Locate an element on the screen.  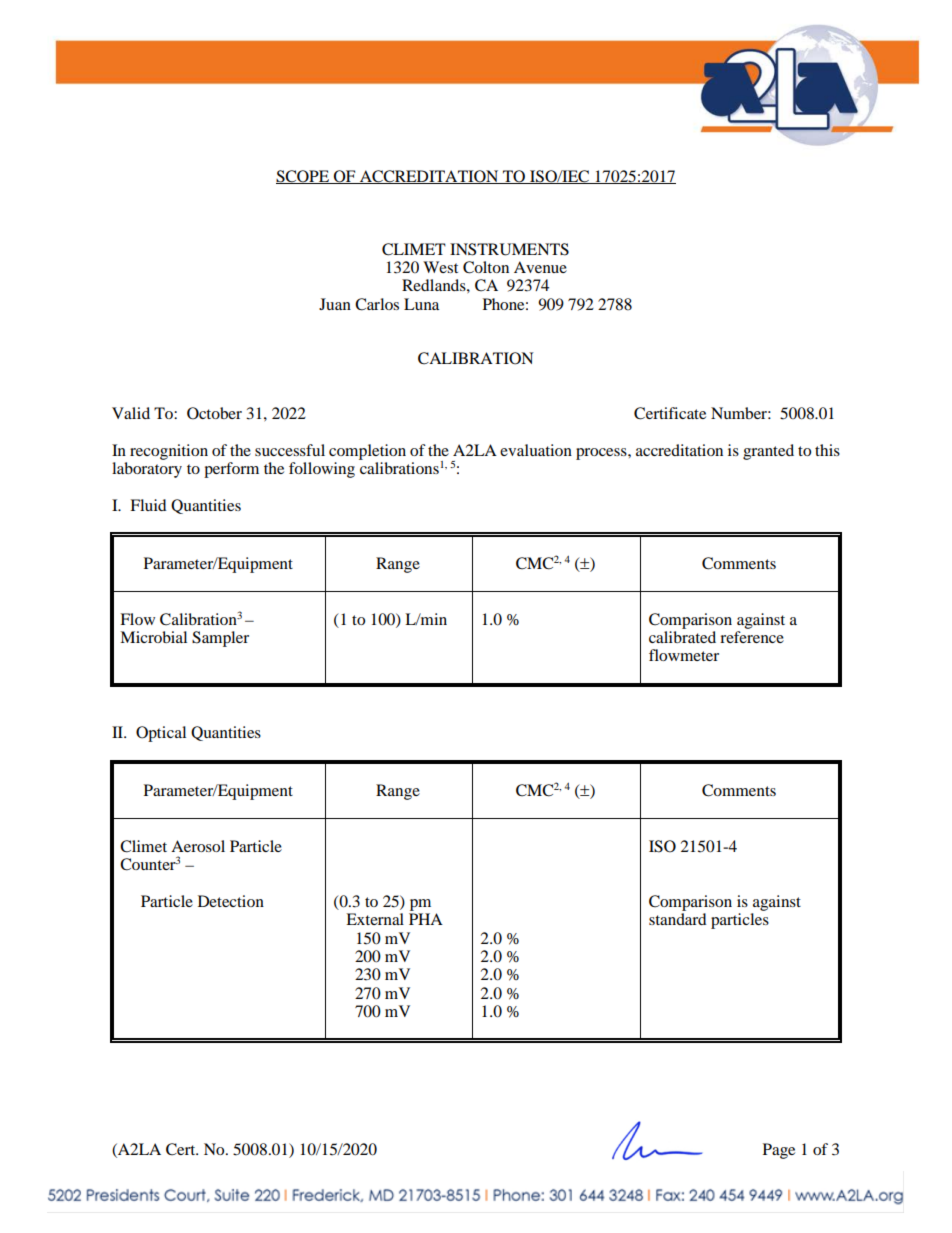
granted is located at coordinates (768, 452).
